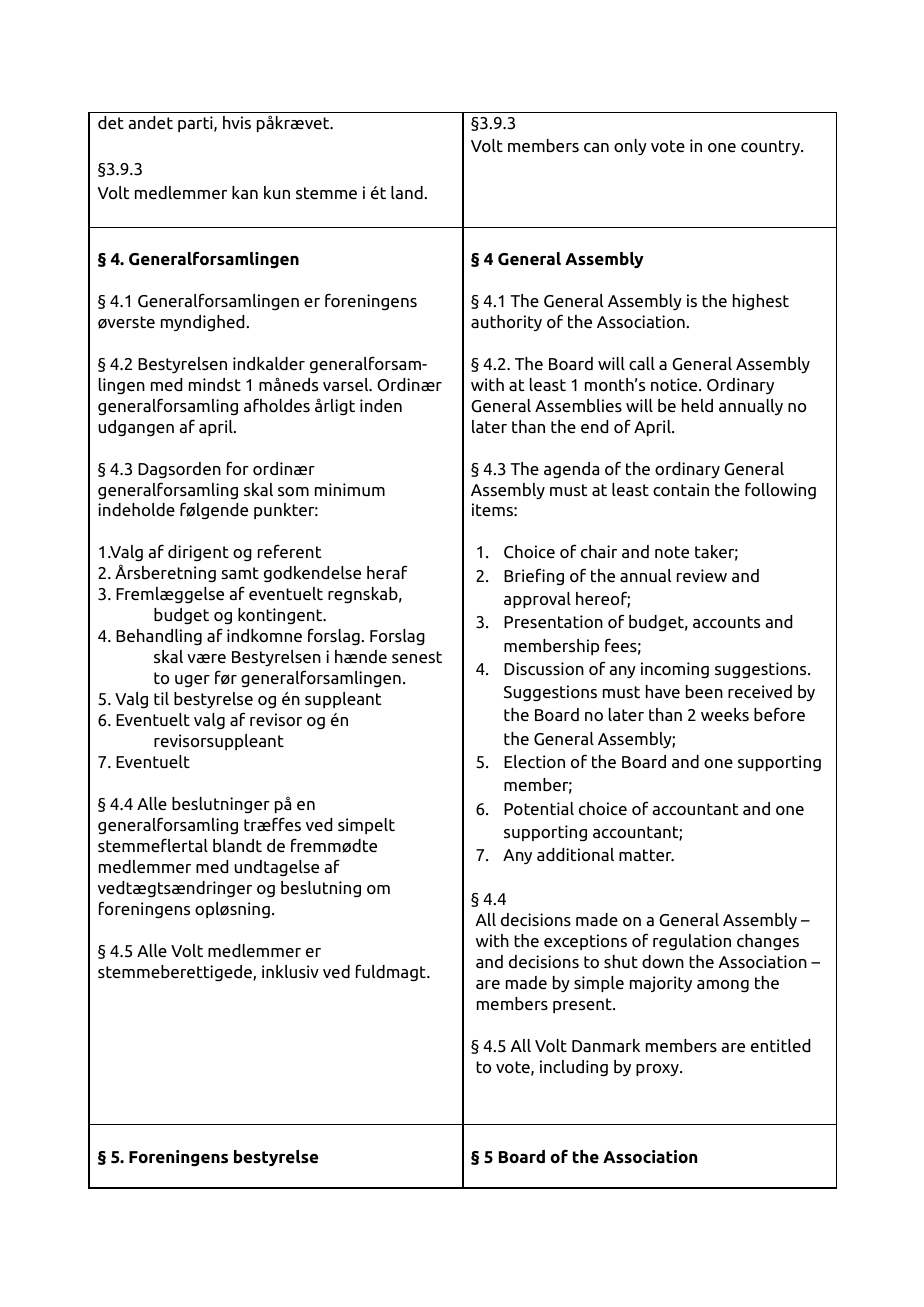 This document has height=1307, width=924. I want to click on Election, so click(534, 762).
